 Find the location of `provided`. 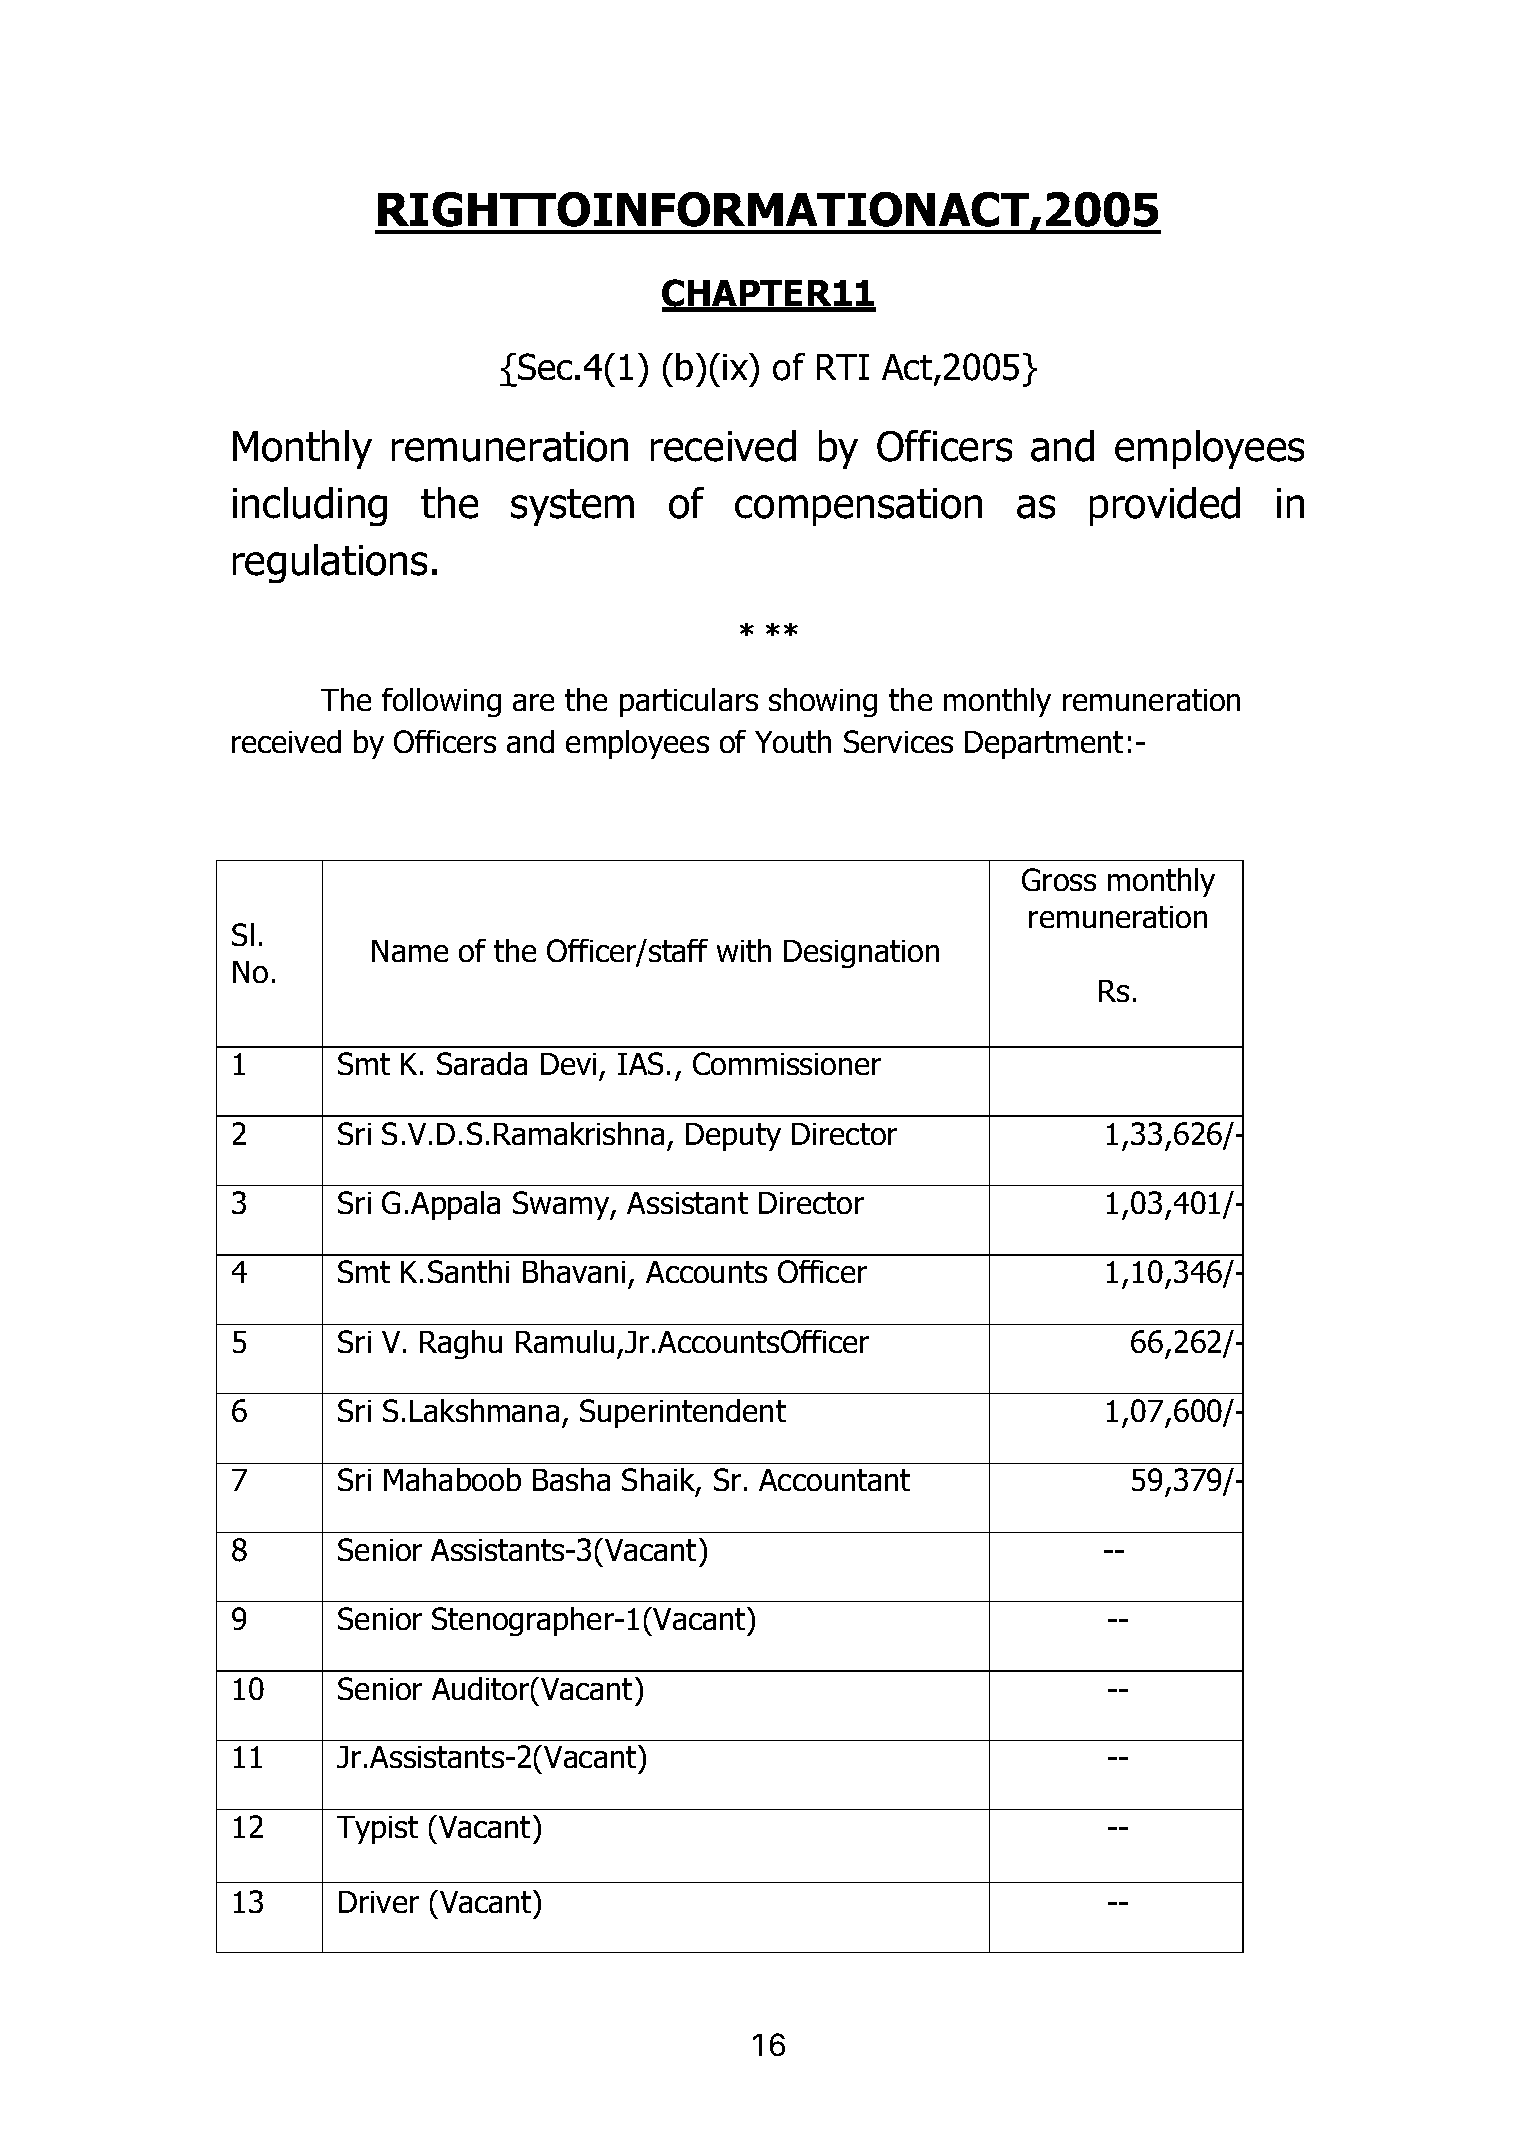

provided is located at coordinates (1165, 506).
